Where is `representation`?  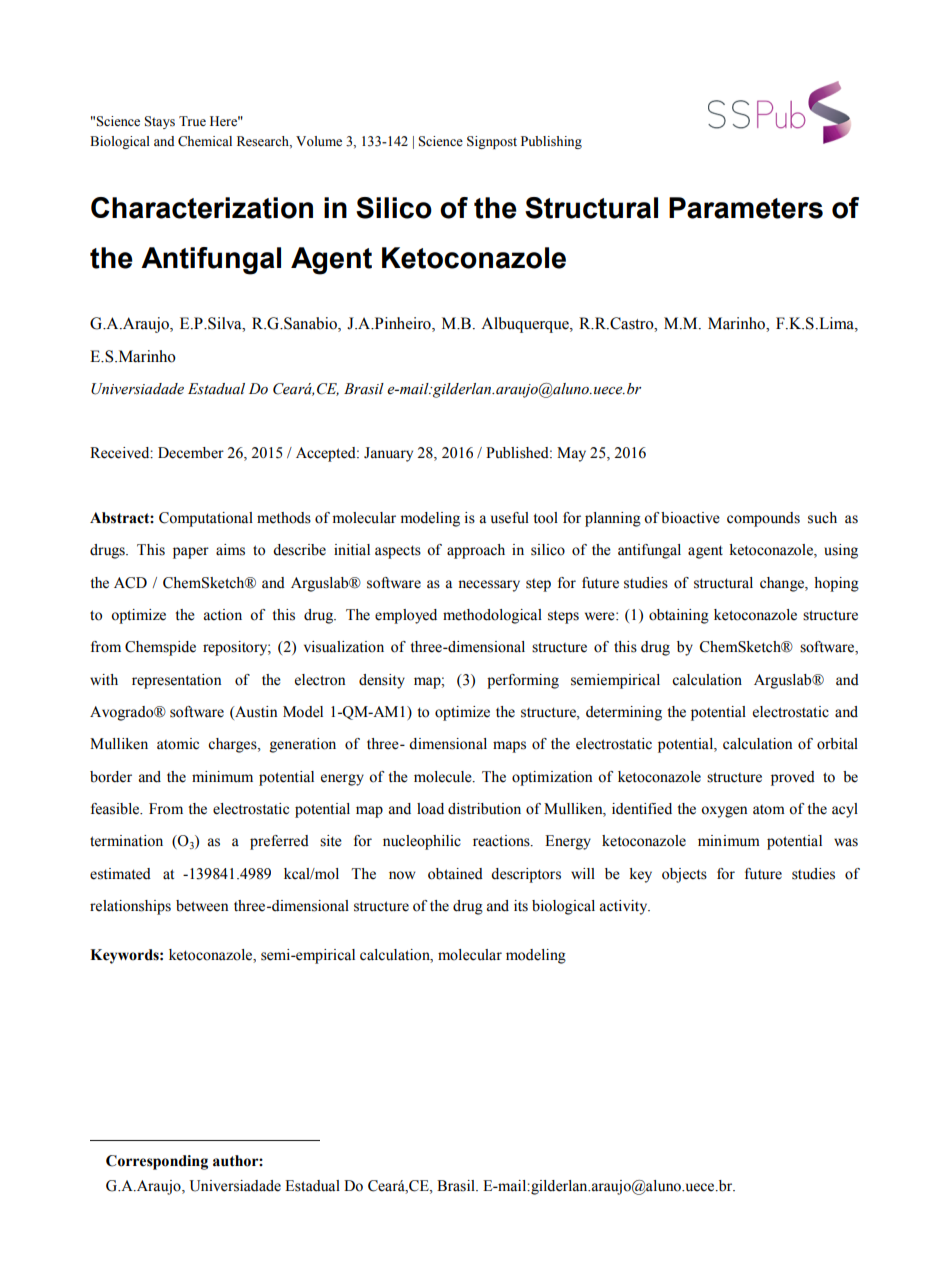 representation is located at coordinates (176, 681).
